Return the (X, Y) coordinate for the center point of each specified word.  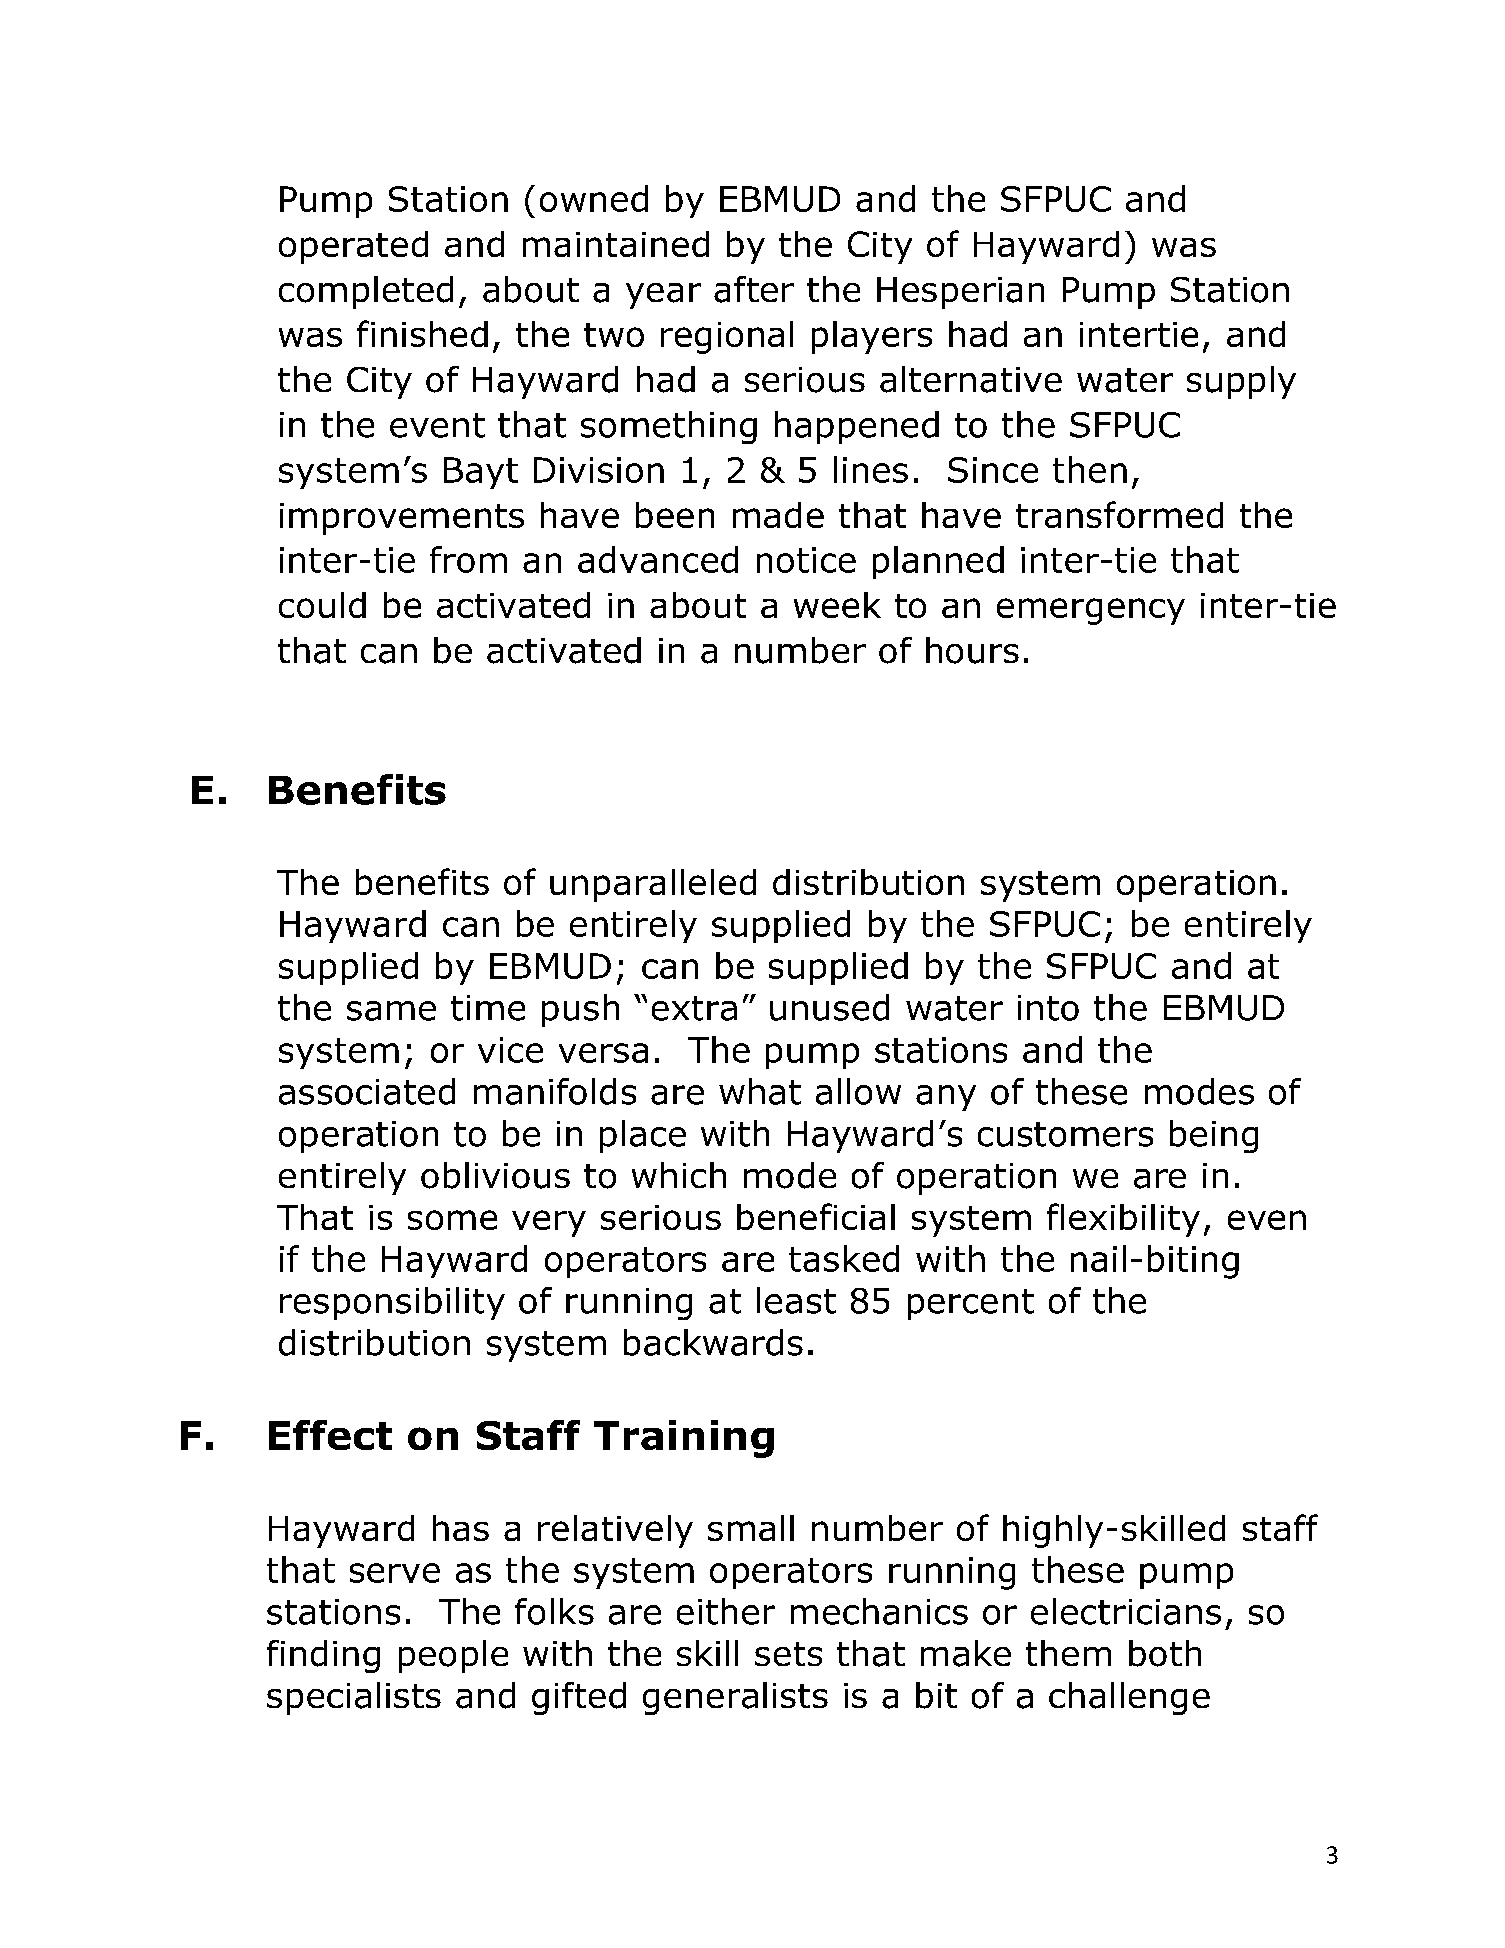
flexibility (1123, 1220)
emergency (1091, 611)
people (453, 1656)
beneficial (816, 1216)
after (754, 289)
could (322, 605)
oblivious (495, 1175)
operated (353, 247)
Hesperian (960, 293)
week (837, 605)
